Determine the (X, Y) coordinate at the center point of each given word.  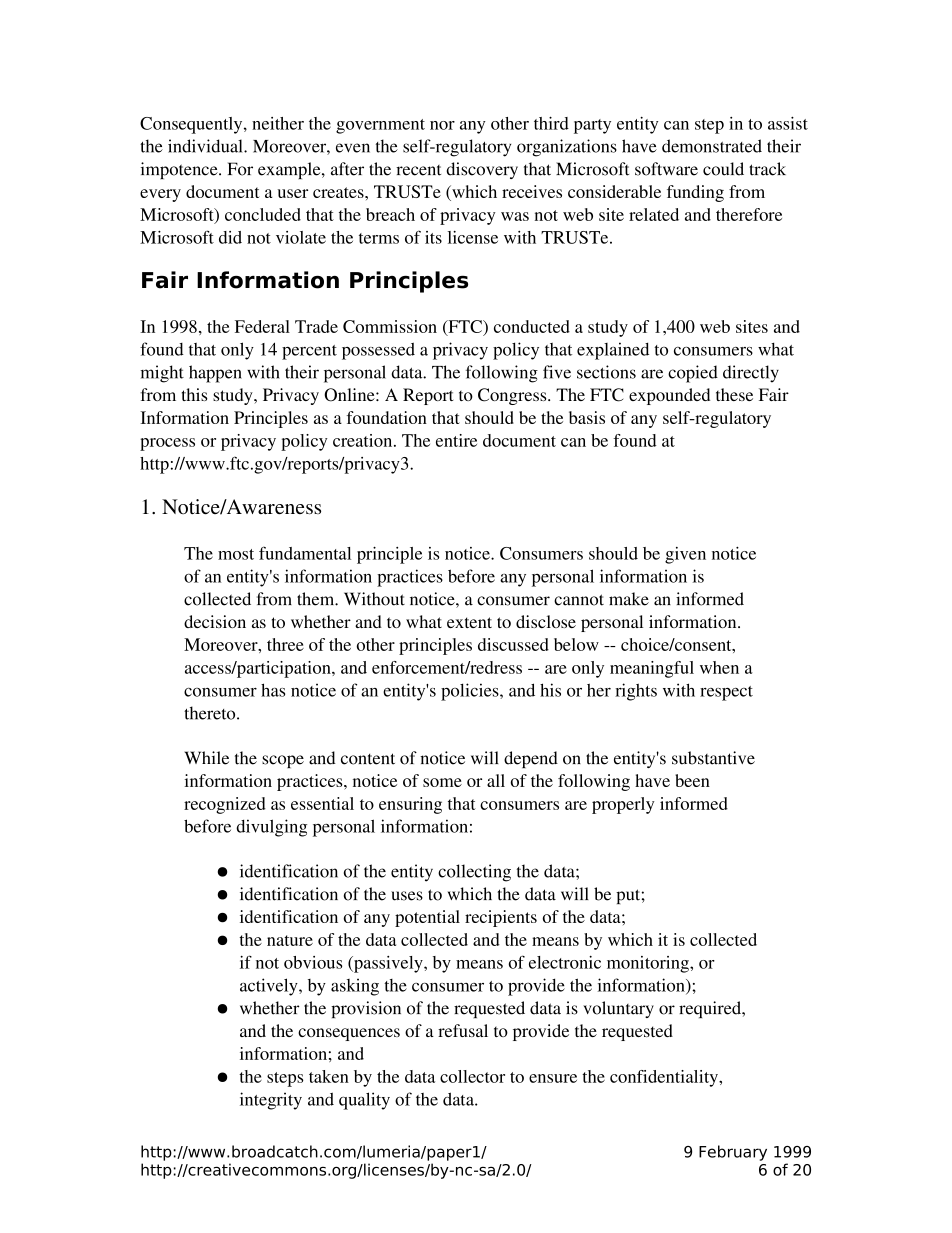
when (719, 667)
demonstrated (712, 146)
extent (469, 622)
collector (472, 1076)
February (733, 1153)
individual (206, 146)
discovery (482, 170)
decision (215, 621)
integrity (271, 1101)
